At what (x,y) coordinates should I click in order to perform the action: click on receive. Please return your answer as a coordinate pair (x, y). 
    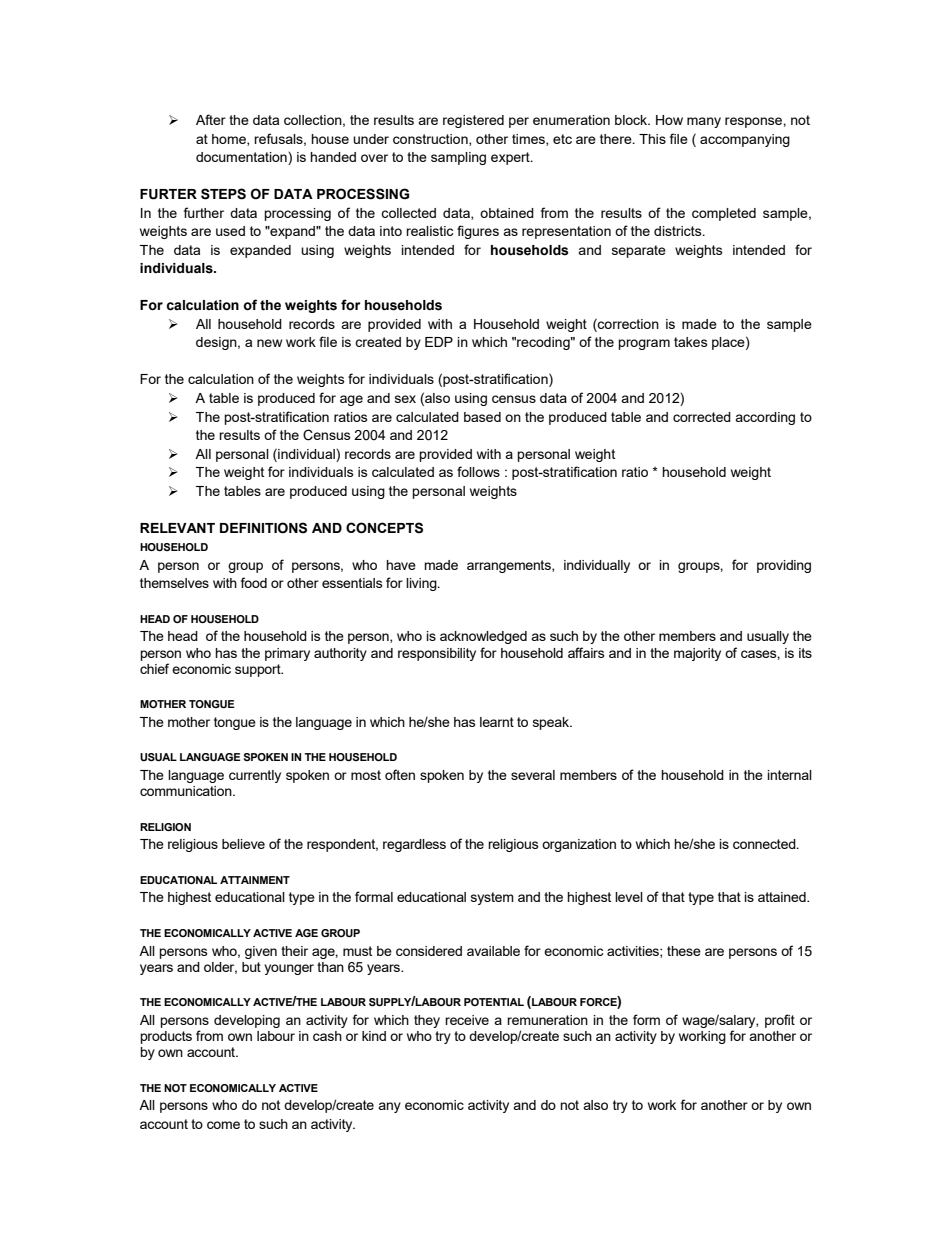
    Looking at the image, I should click on (467, 1020).
